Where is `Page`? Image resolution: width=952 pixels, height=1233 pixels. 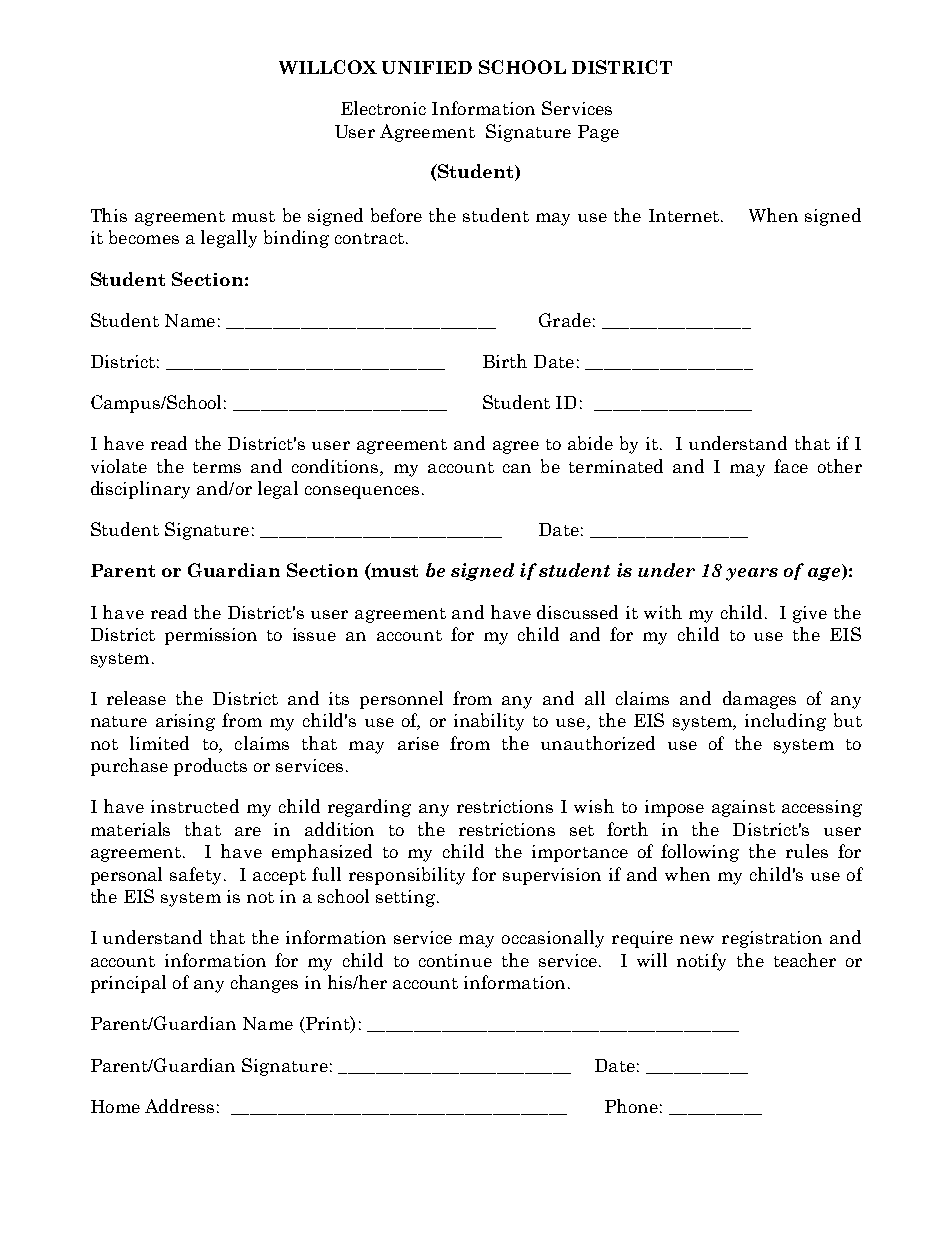 Page is located at coordinates (598, 133).
